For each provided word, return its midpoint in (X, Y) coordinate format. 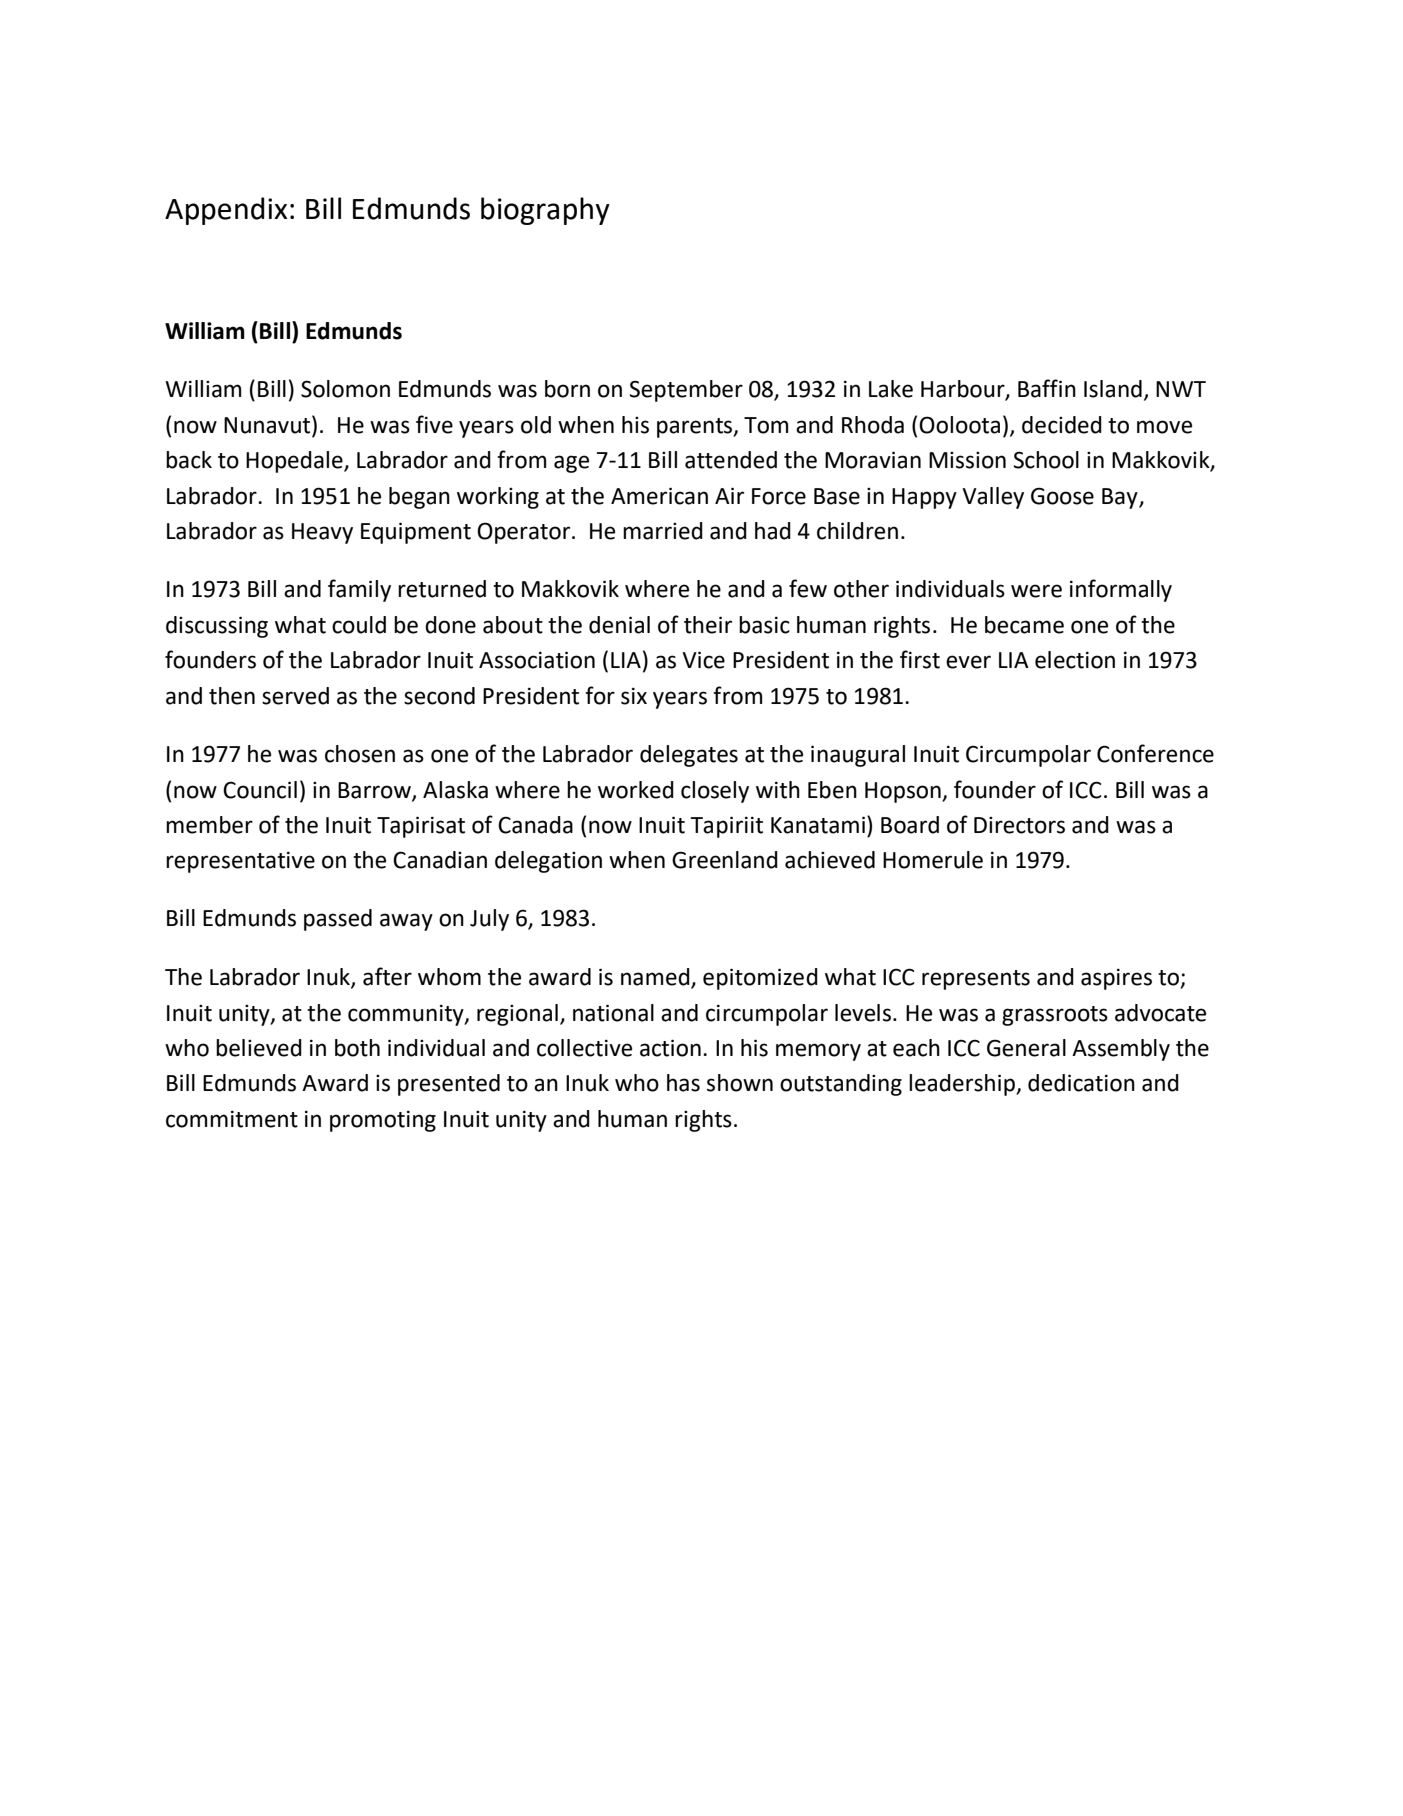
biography (545, 211)
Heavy (322, 533)
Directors (1019, 825)
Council (260, 790)
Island (1113, 389)
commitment (232, 1119)
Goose (1062, 496)
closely (715, 792)
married (663, 531)
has (683, 1083)
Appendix (226, 211)
